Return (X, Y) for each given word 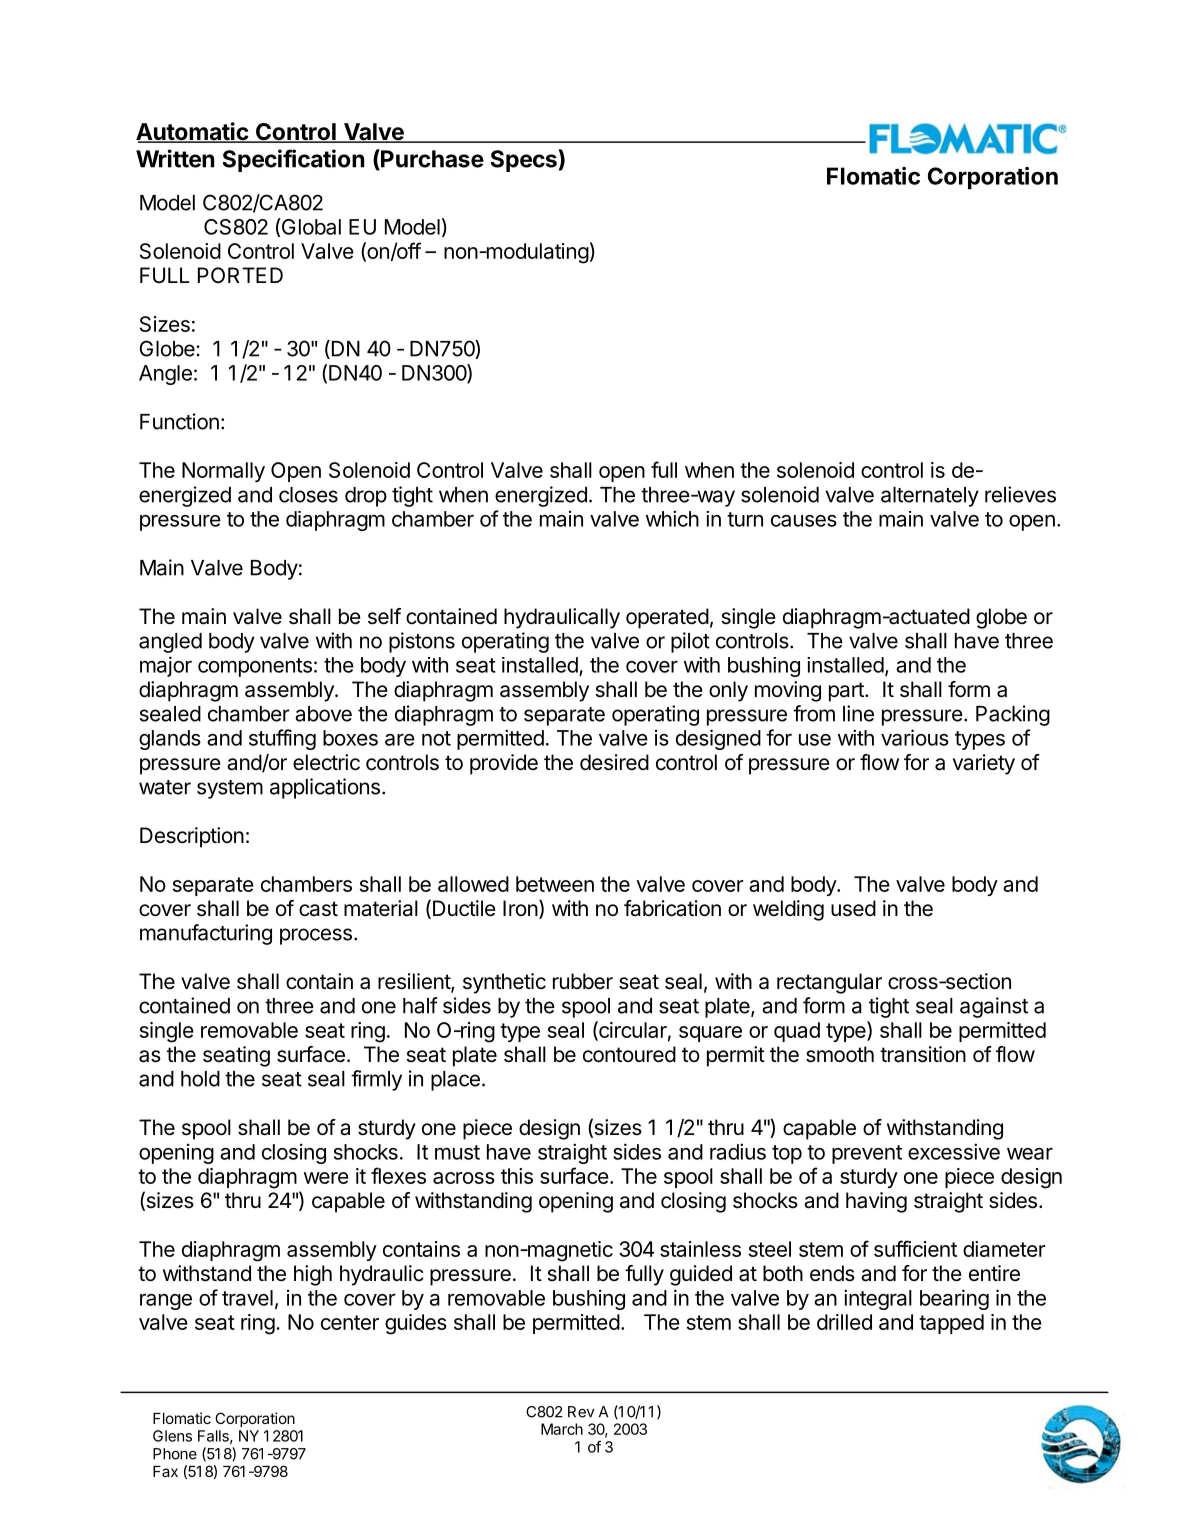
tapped (951, 1324)
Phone (175, 1454)
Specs (525, 160)
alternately (930, 497)
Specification (293, 160)
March (562, 1429)
